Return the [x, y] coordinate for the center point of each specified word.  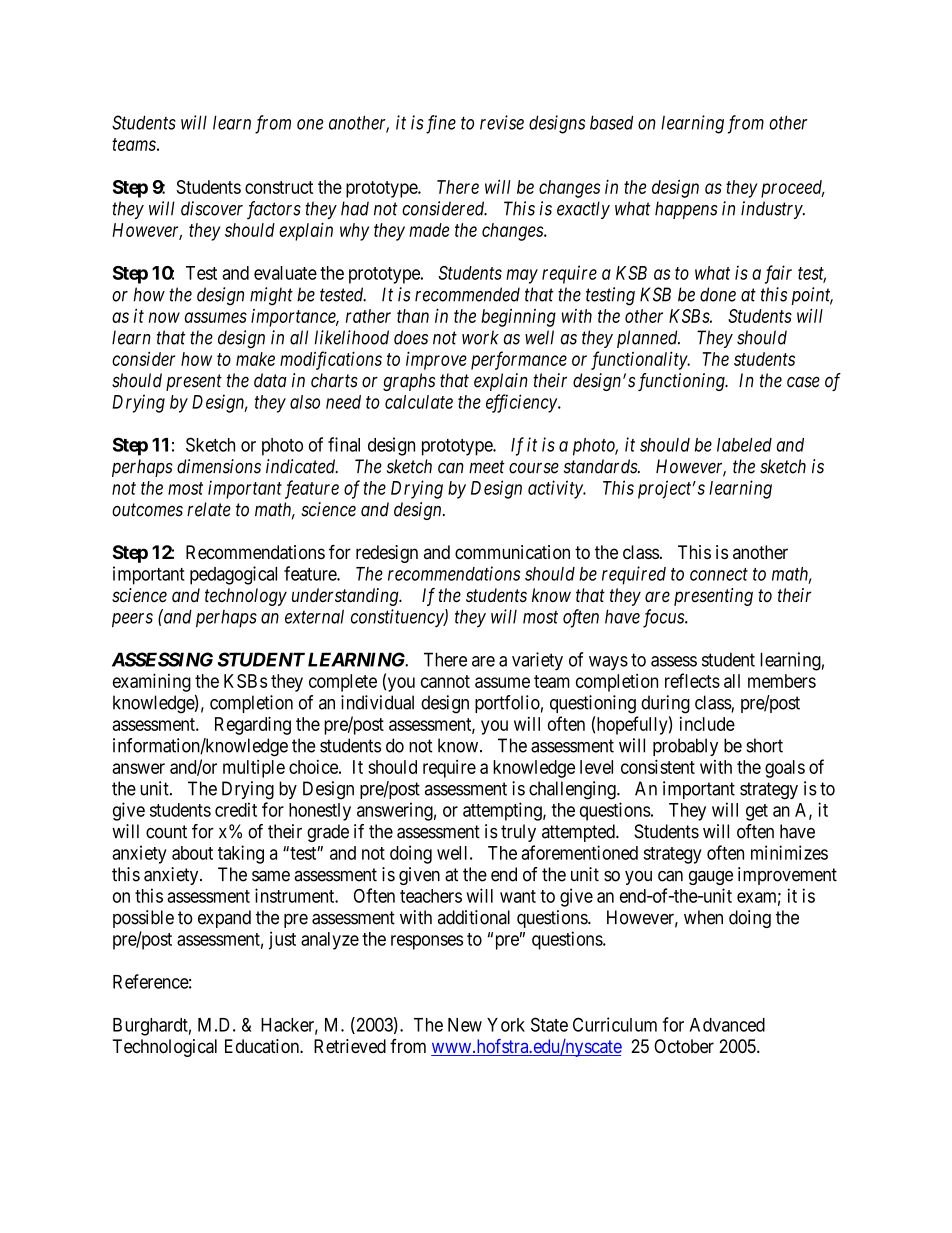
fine [439, 124]
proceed [793, 189]
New [465, 1025]
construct [279, 187]
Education [263, 1046]
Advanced [727, 1025]
